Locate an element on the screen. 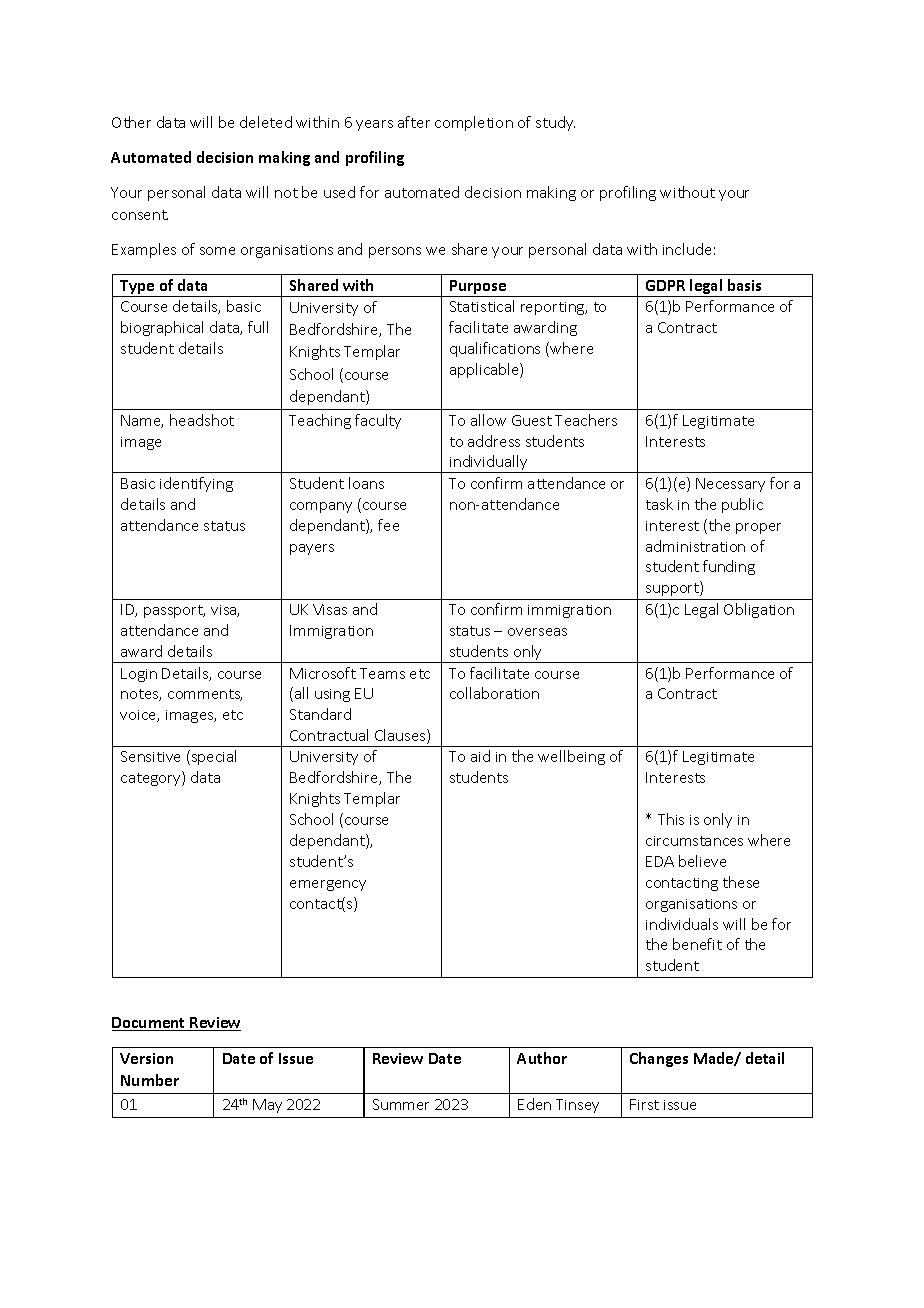 The width and height of the screenshot is (924, 1308). category is located at coordinates (152, 778).
